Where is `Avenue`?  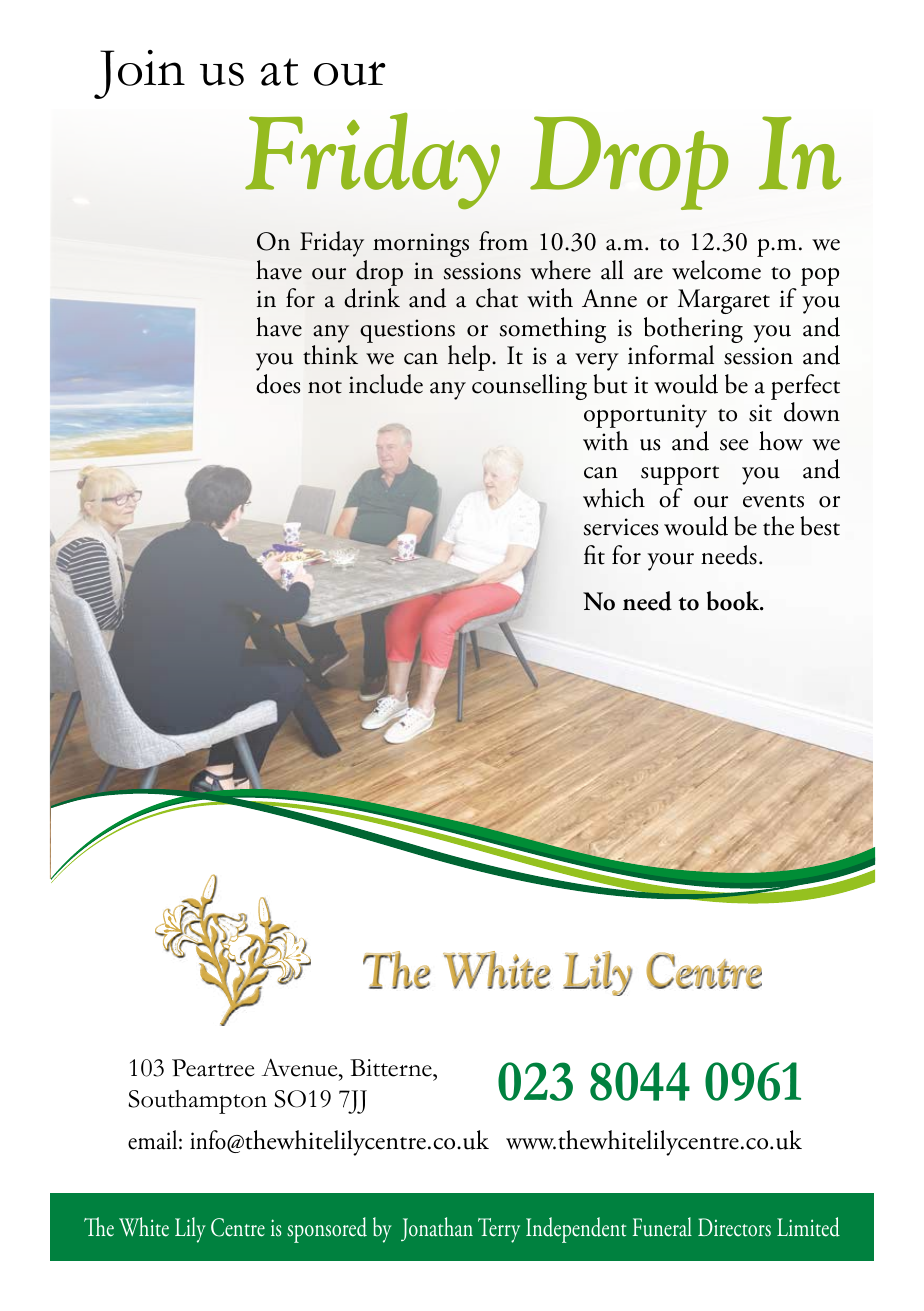
Avenue is located at coordinates (301, 1067).
